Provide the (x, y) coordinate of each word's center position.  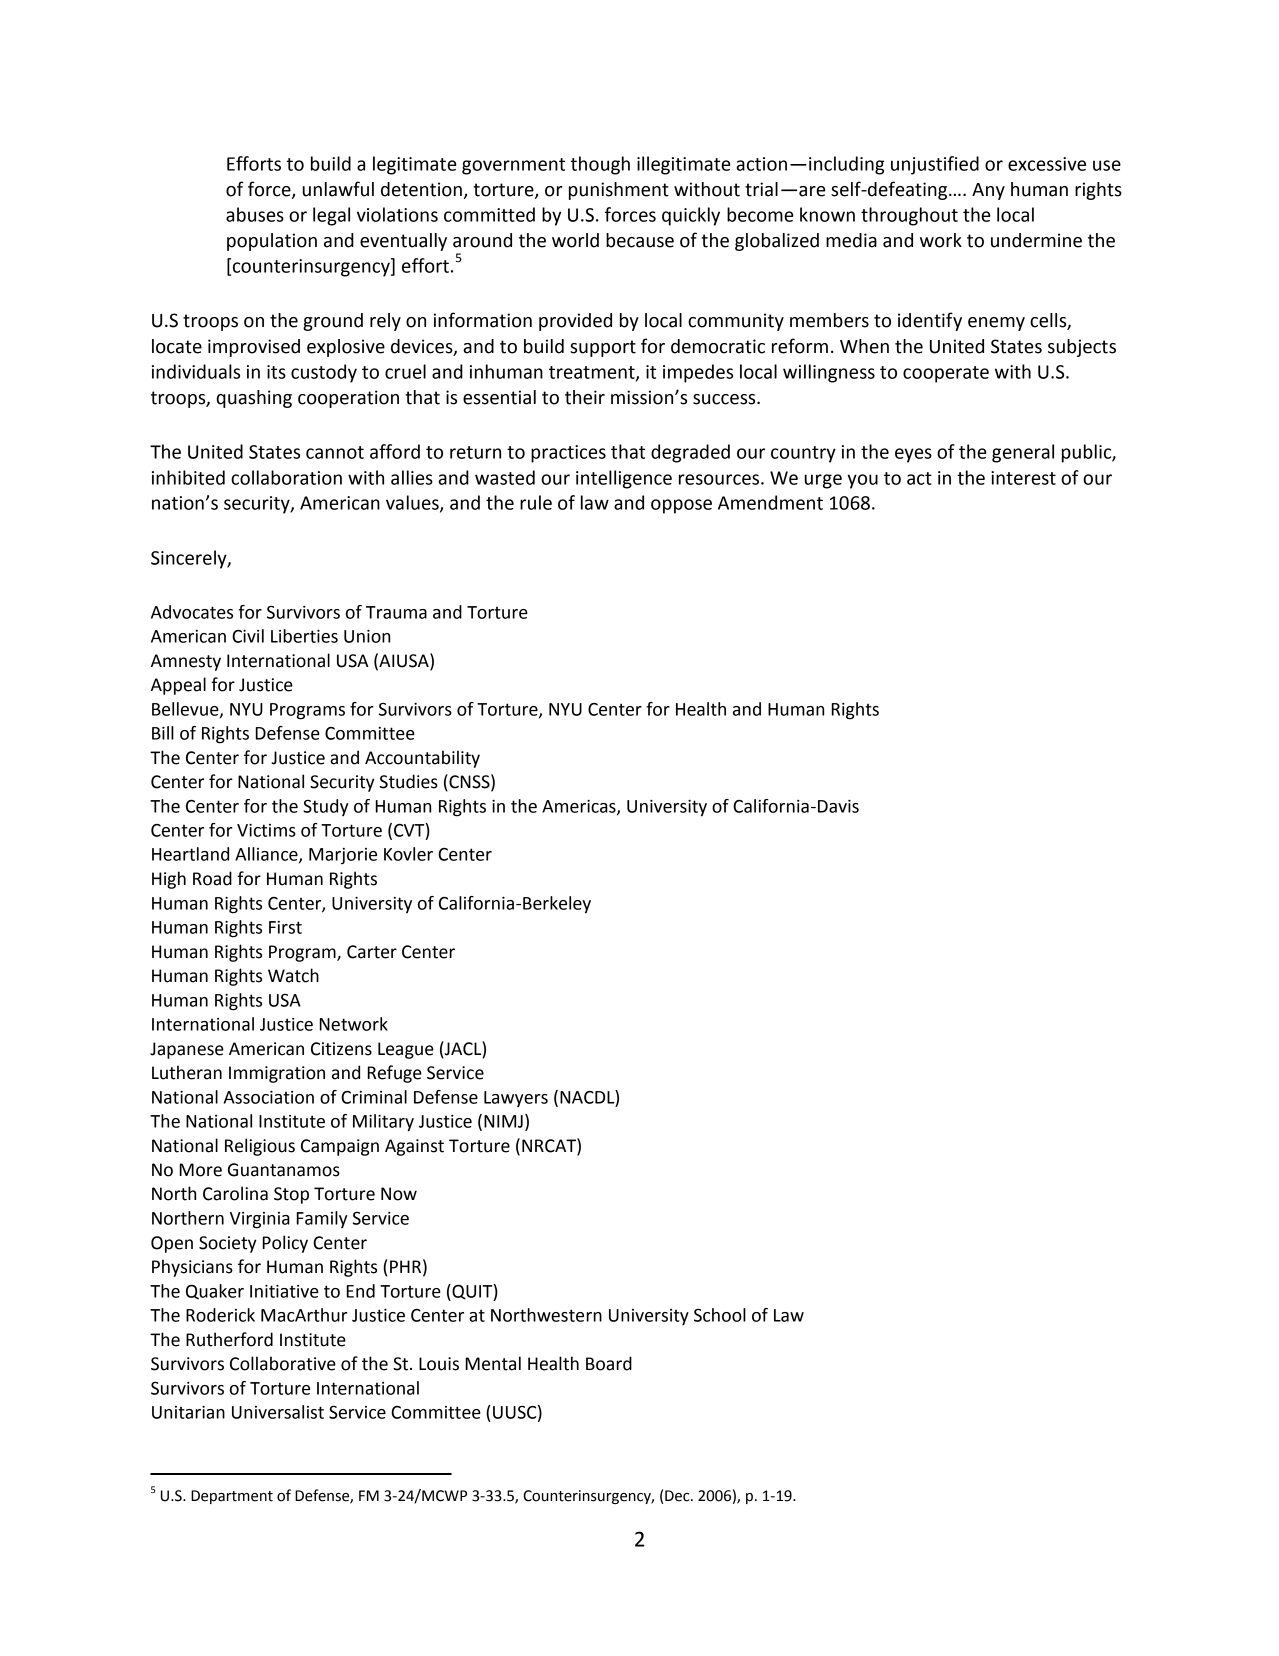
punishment (619, 191)
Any (988, 191)
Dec (678, 1496)
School (720, 1315)
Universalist (278, 1412)
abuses (255, 214)
